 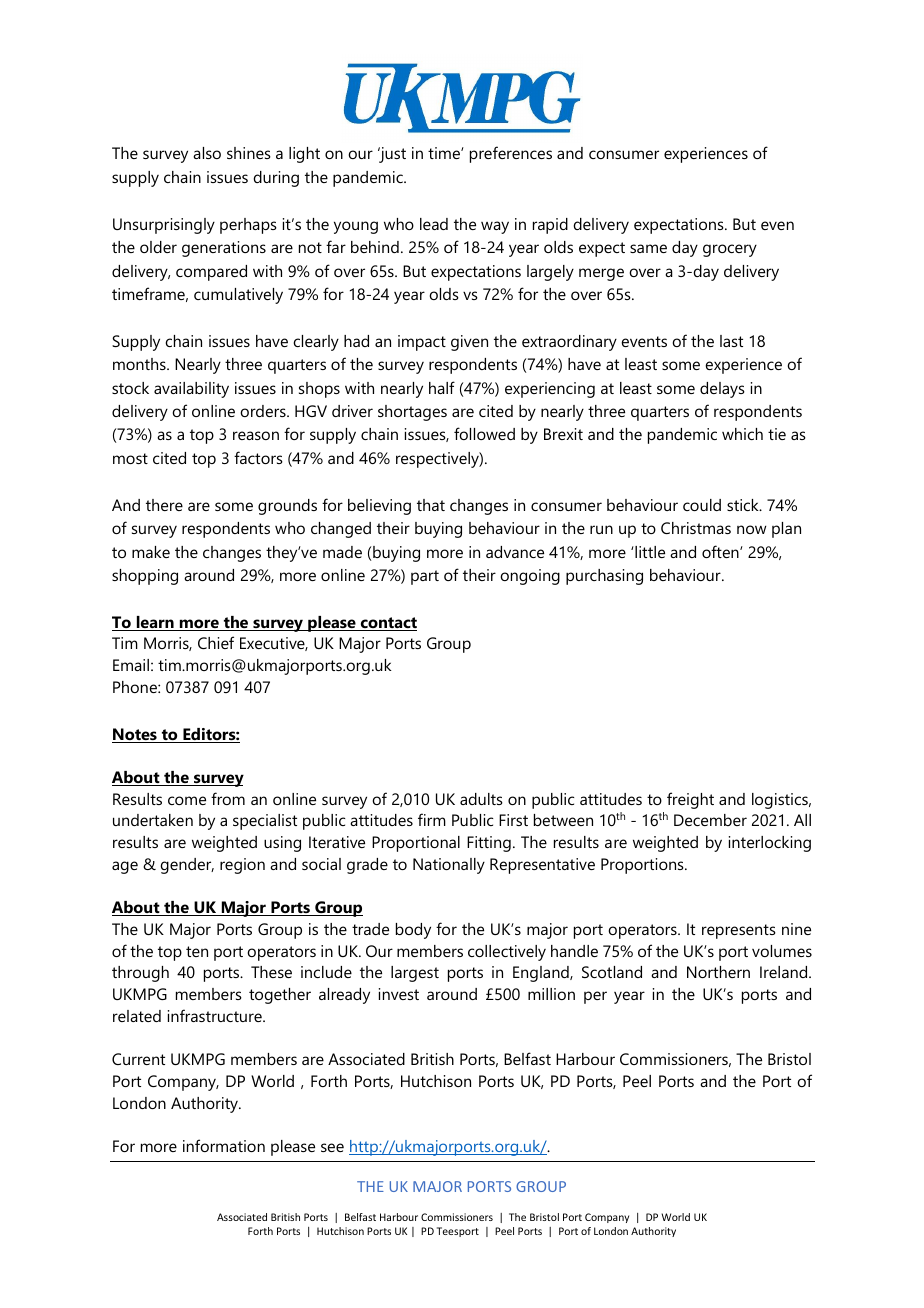 I want to click on from, so click(x=228, y=798).
